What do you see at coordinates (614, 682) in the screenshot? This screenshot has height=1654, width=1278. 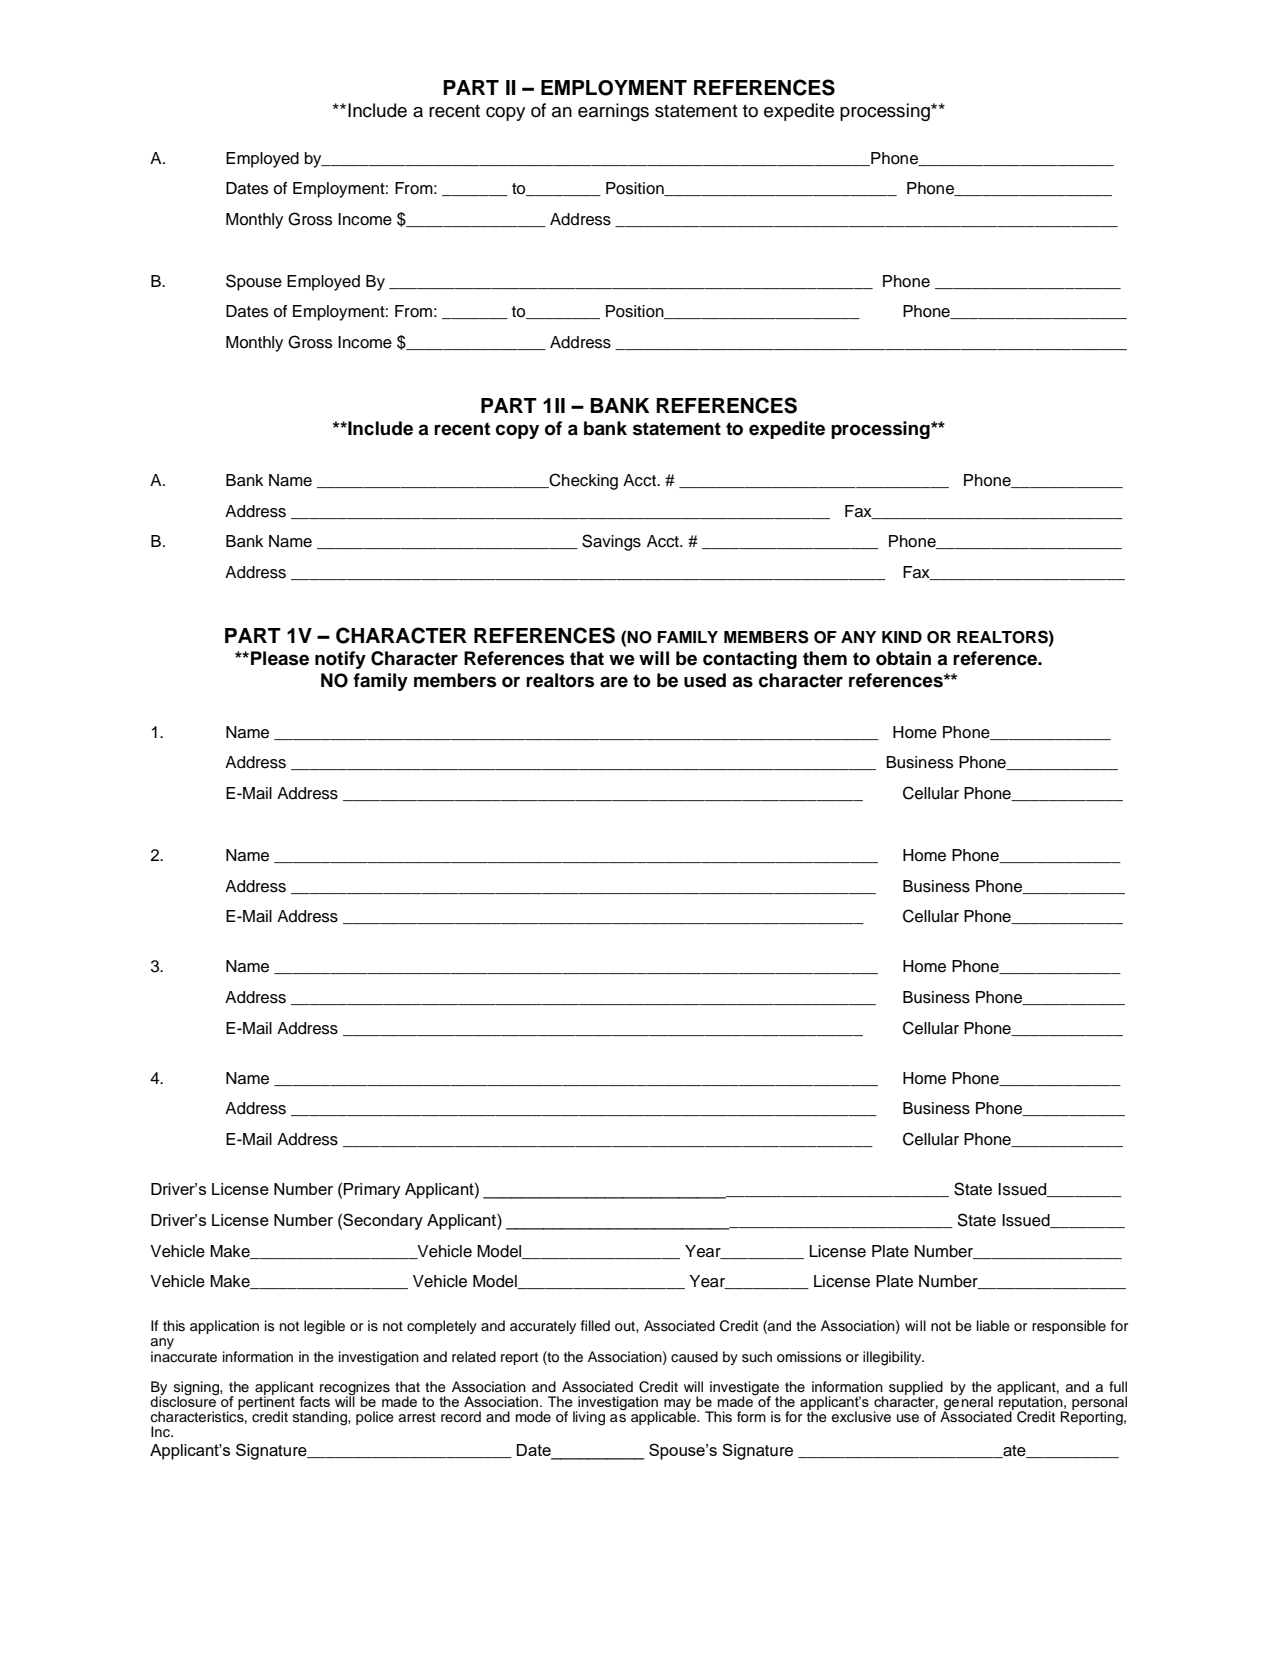 I see `are` at bounding box center [614, 682].
